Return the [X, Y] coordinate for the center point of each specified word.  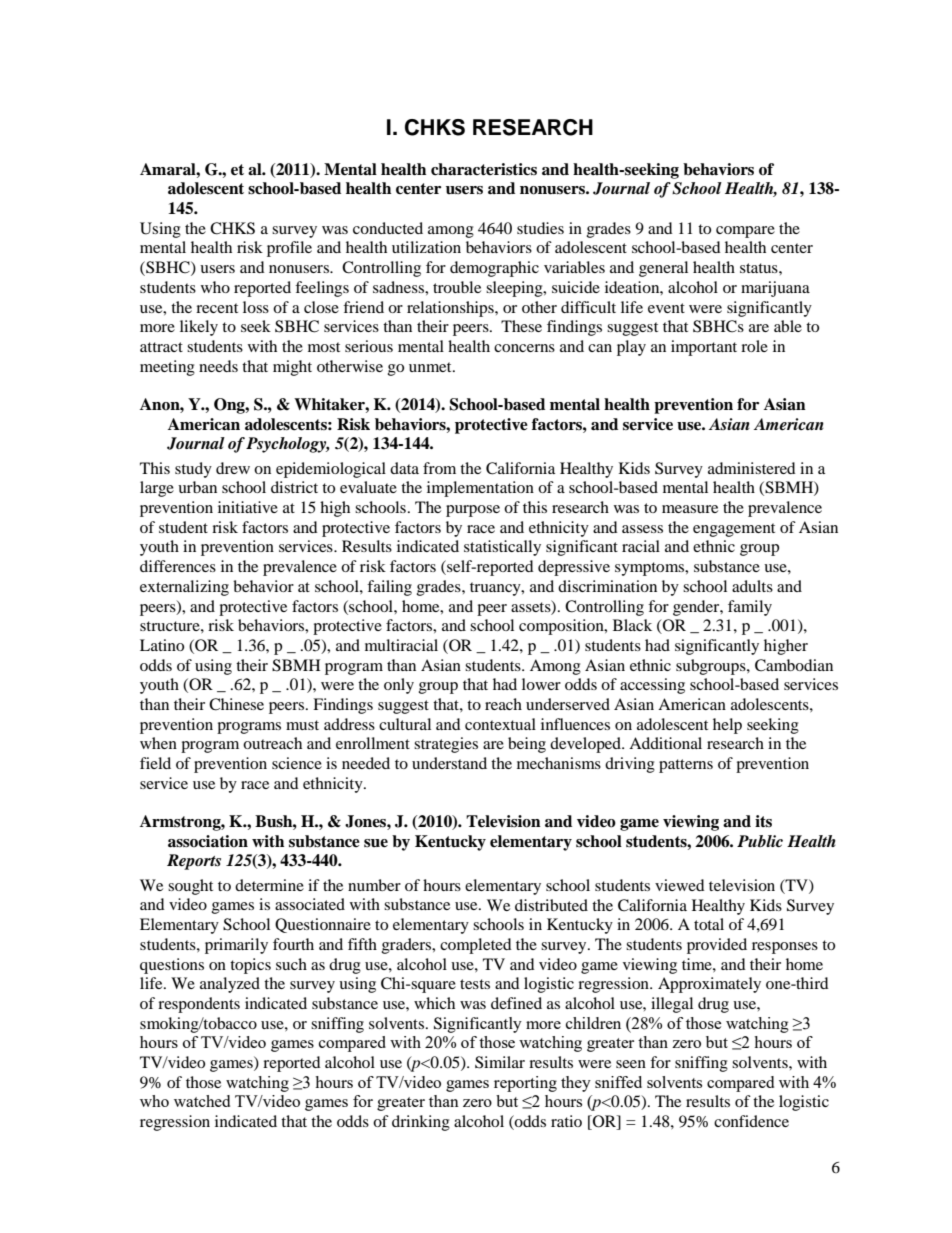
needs [218, 366]
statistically [502, 548]
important [704, 348]
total [709, 924]
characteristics [484, 169]
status [760, 268]
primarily [236, 946]
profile [289, 249]
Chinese [236, 704]
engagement [734, 530]
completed [476, 946]
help [727, 726]
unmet [431, 367]
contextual [500, 724]
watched [202, 1101]
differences [178, 566]
